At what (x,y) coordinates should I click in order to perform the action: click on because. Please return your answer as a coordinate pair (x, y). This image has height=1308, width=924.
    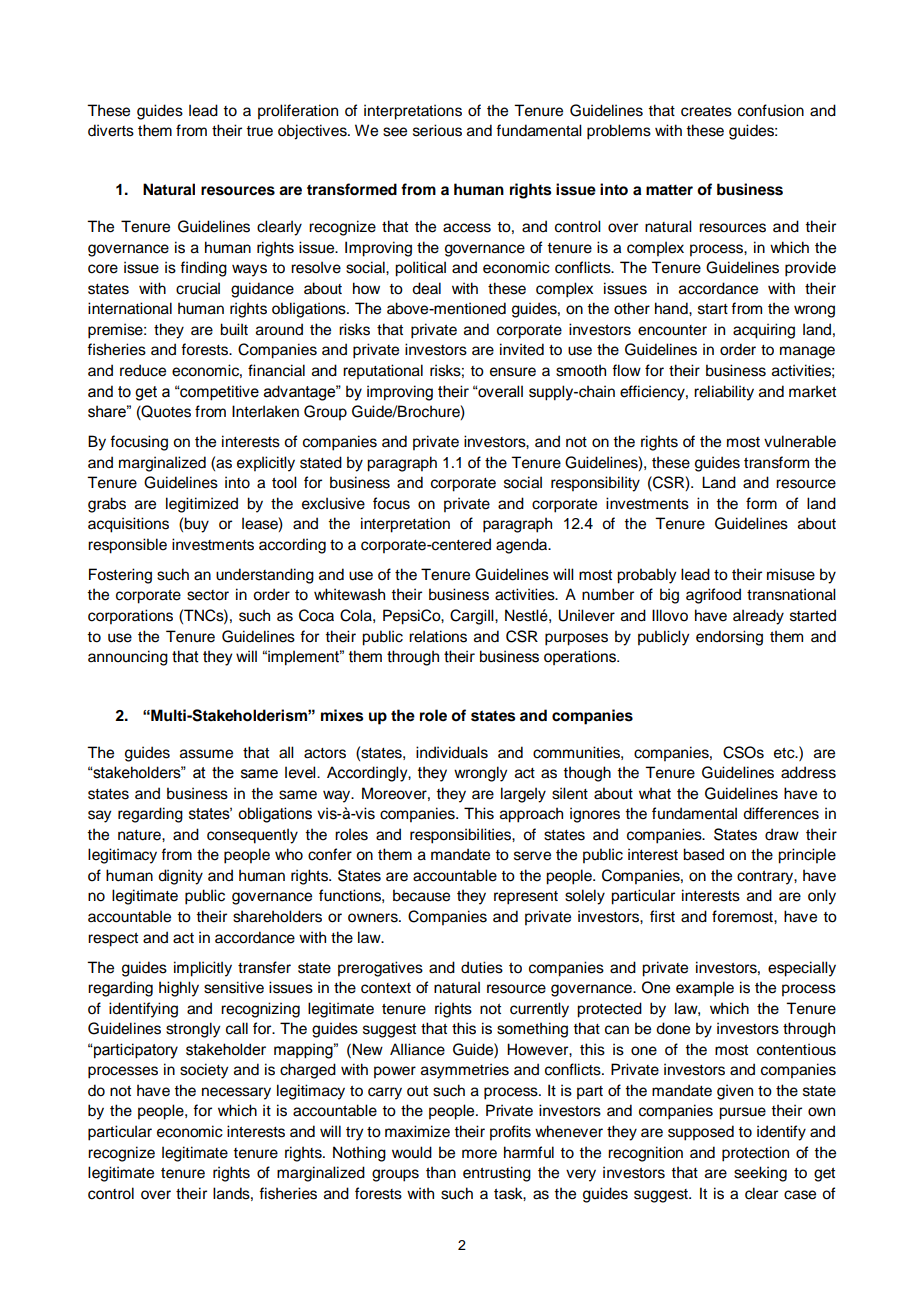
    Looking at the image, I should click on (421, 895).
